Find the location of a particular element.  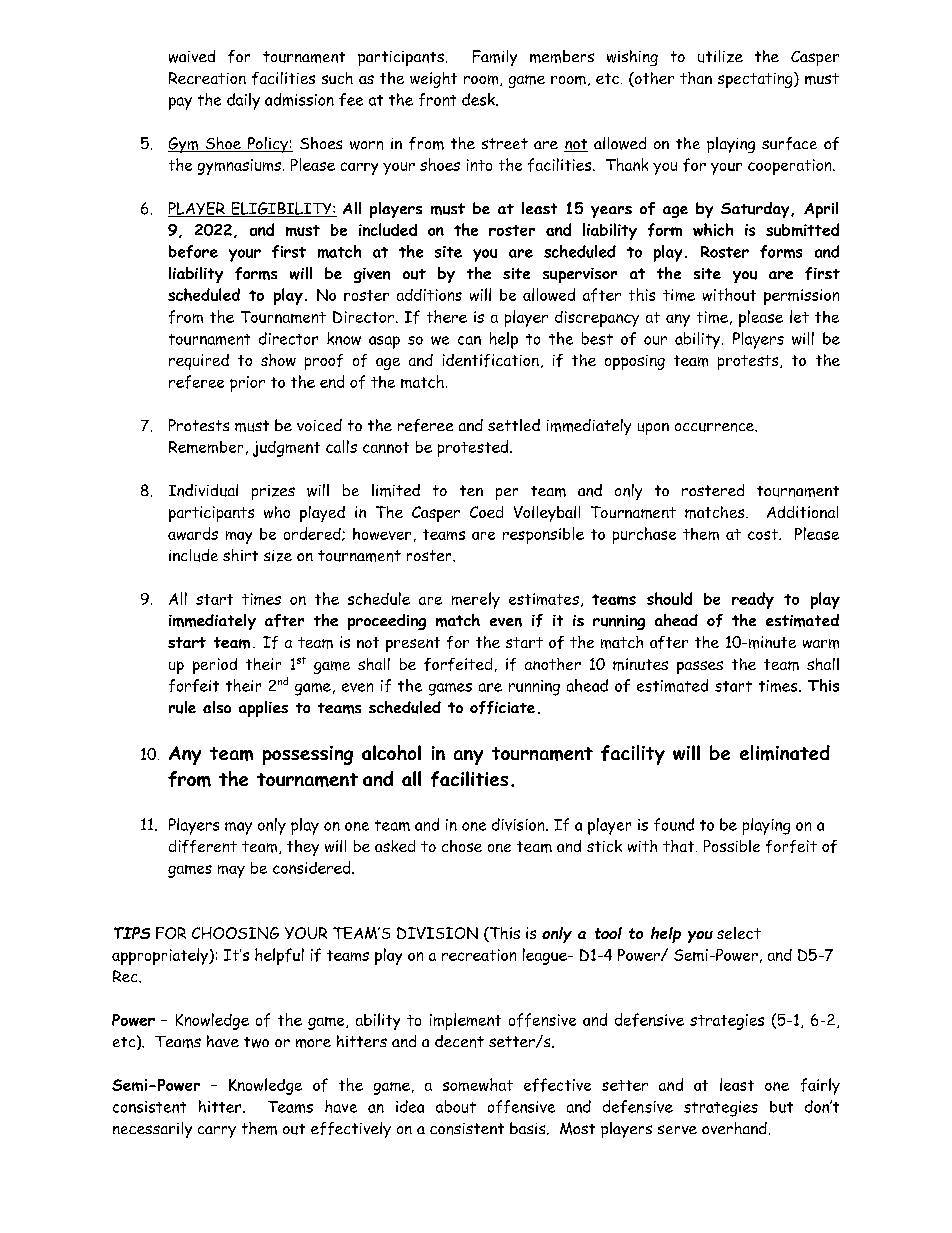

alcohol is located at coordinates (391, 752).
